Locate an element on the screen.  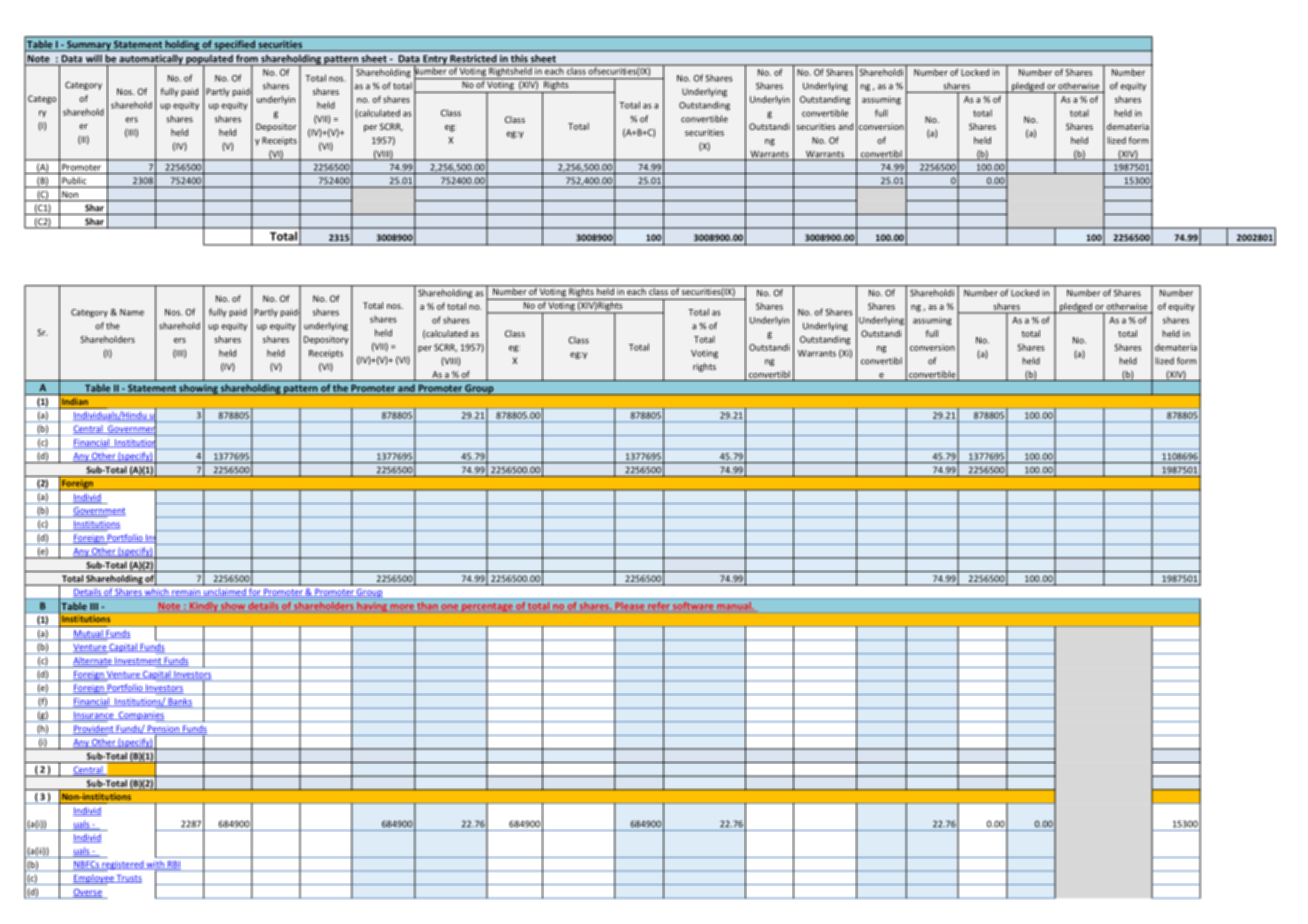
Name is located at coordinates (132, 312).
